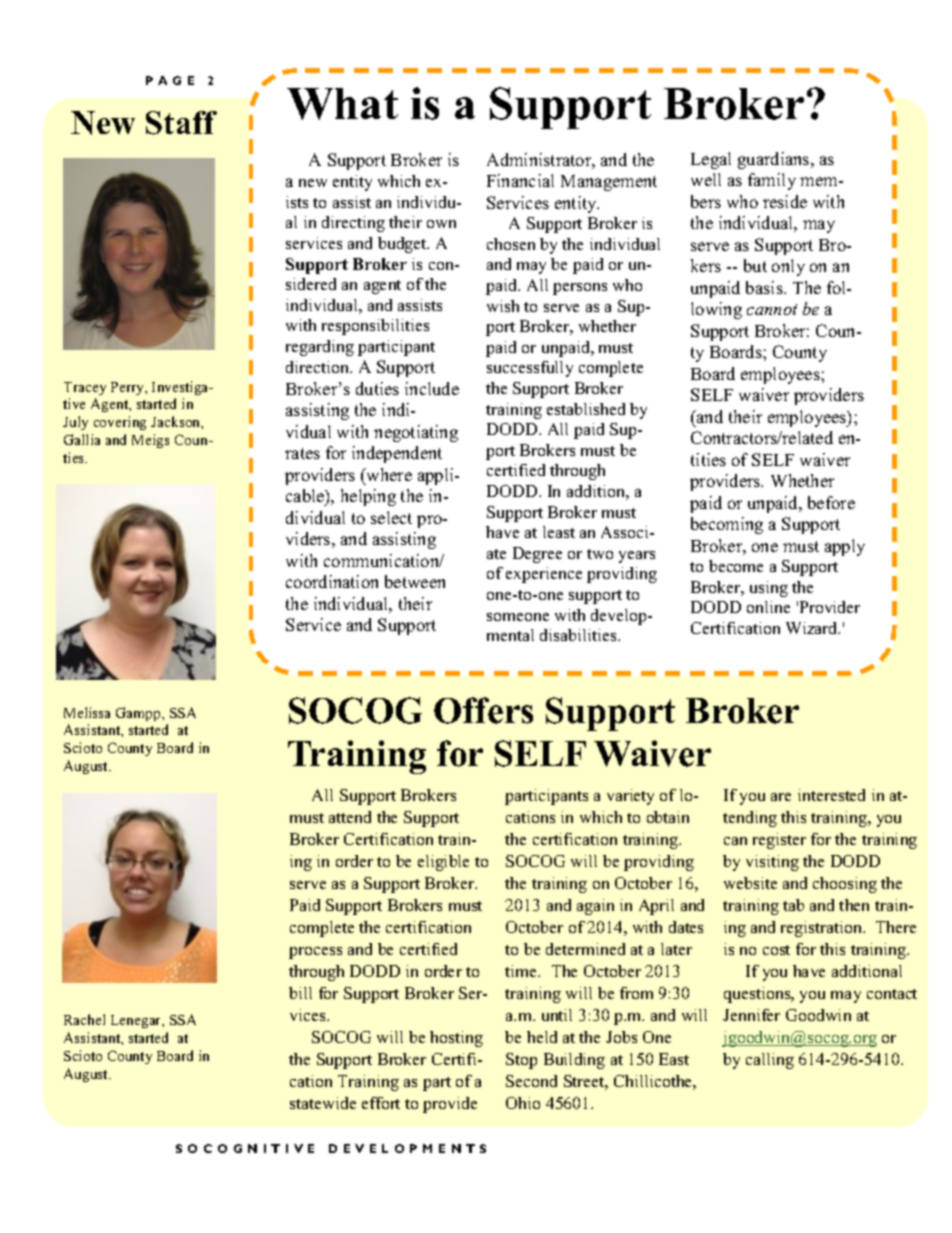 The width and height of the screenshot is (952, 1233). I want to click on basis, so click(765, 287).
